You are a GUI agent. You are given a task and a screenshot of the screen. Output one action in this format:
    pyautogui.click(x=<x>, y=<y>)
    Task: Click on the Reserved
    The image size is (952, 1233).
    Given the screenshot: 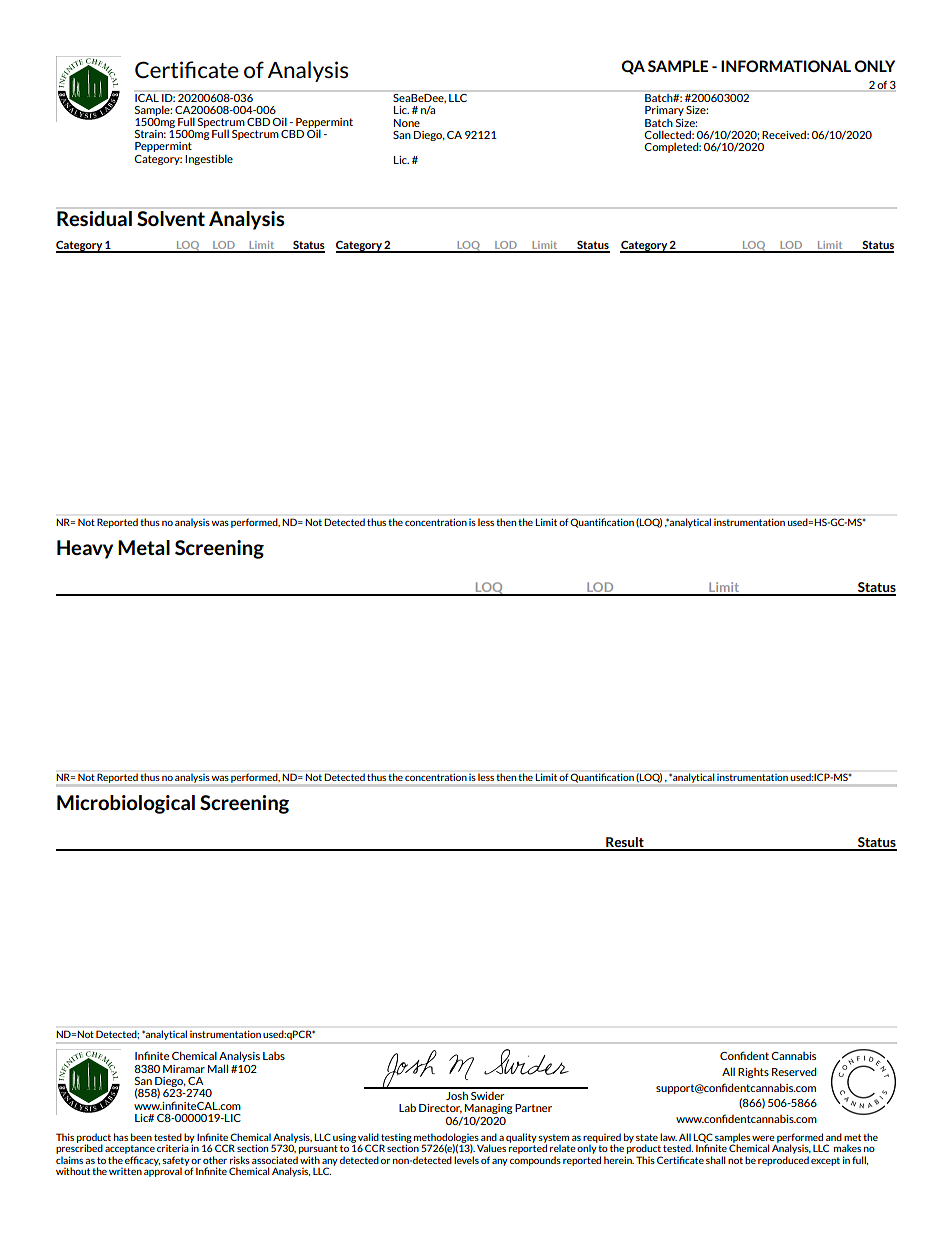 What is the action you would take?
    pyautogui.click(x=794, y=1071)
